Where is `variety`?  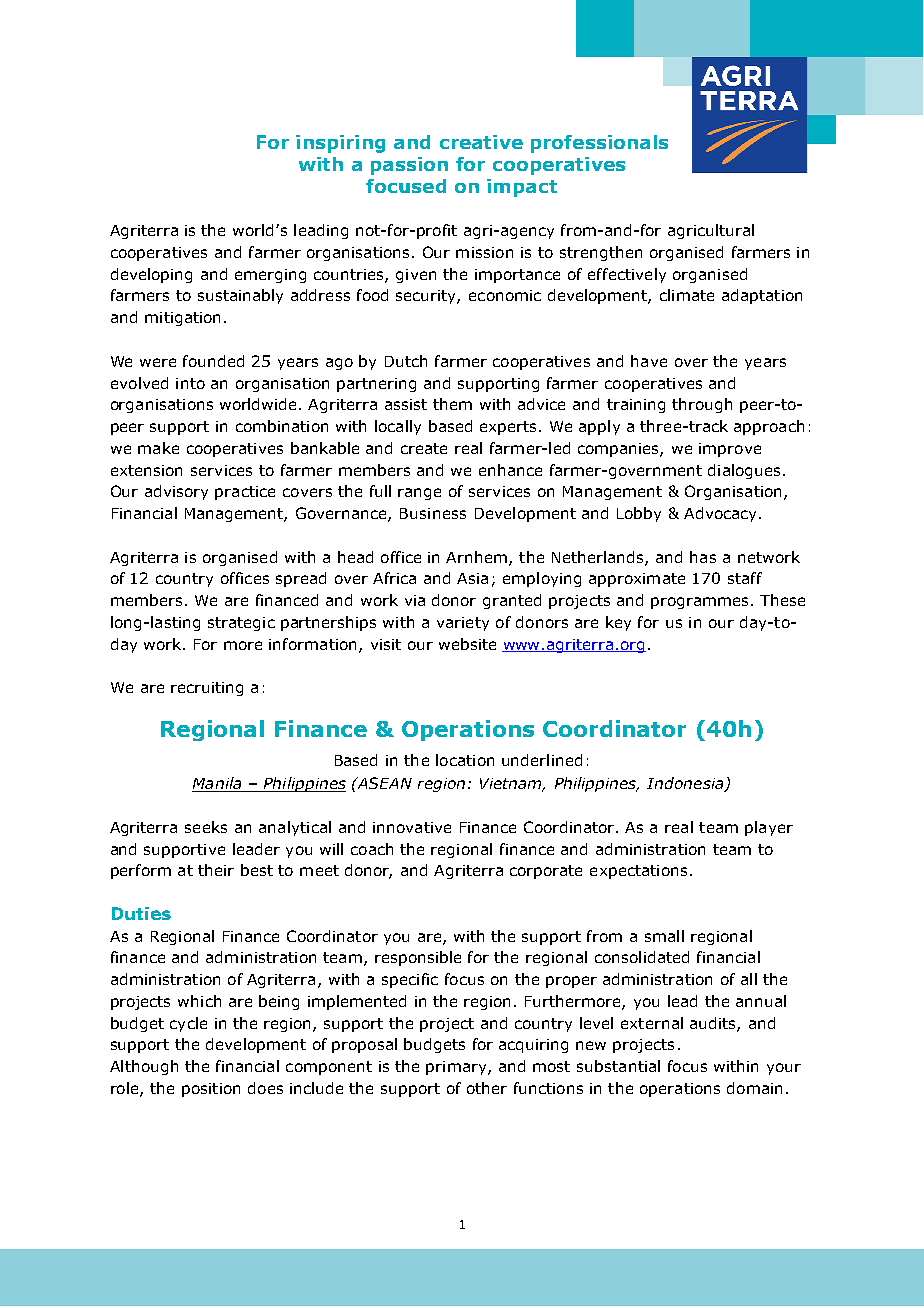 variety is located at coordinates (463, 624).
